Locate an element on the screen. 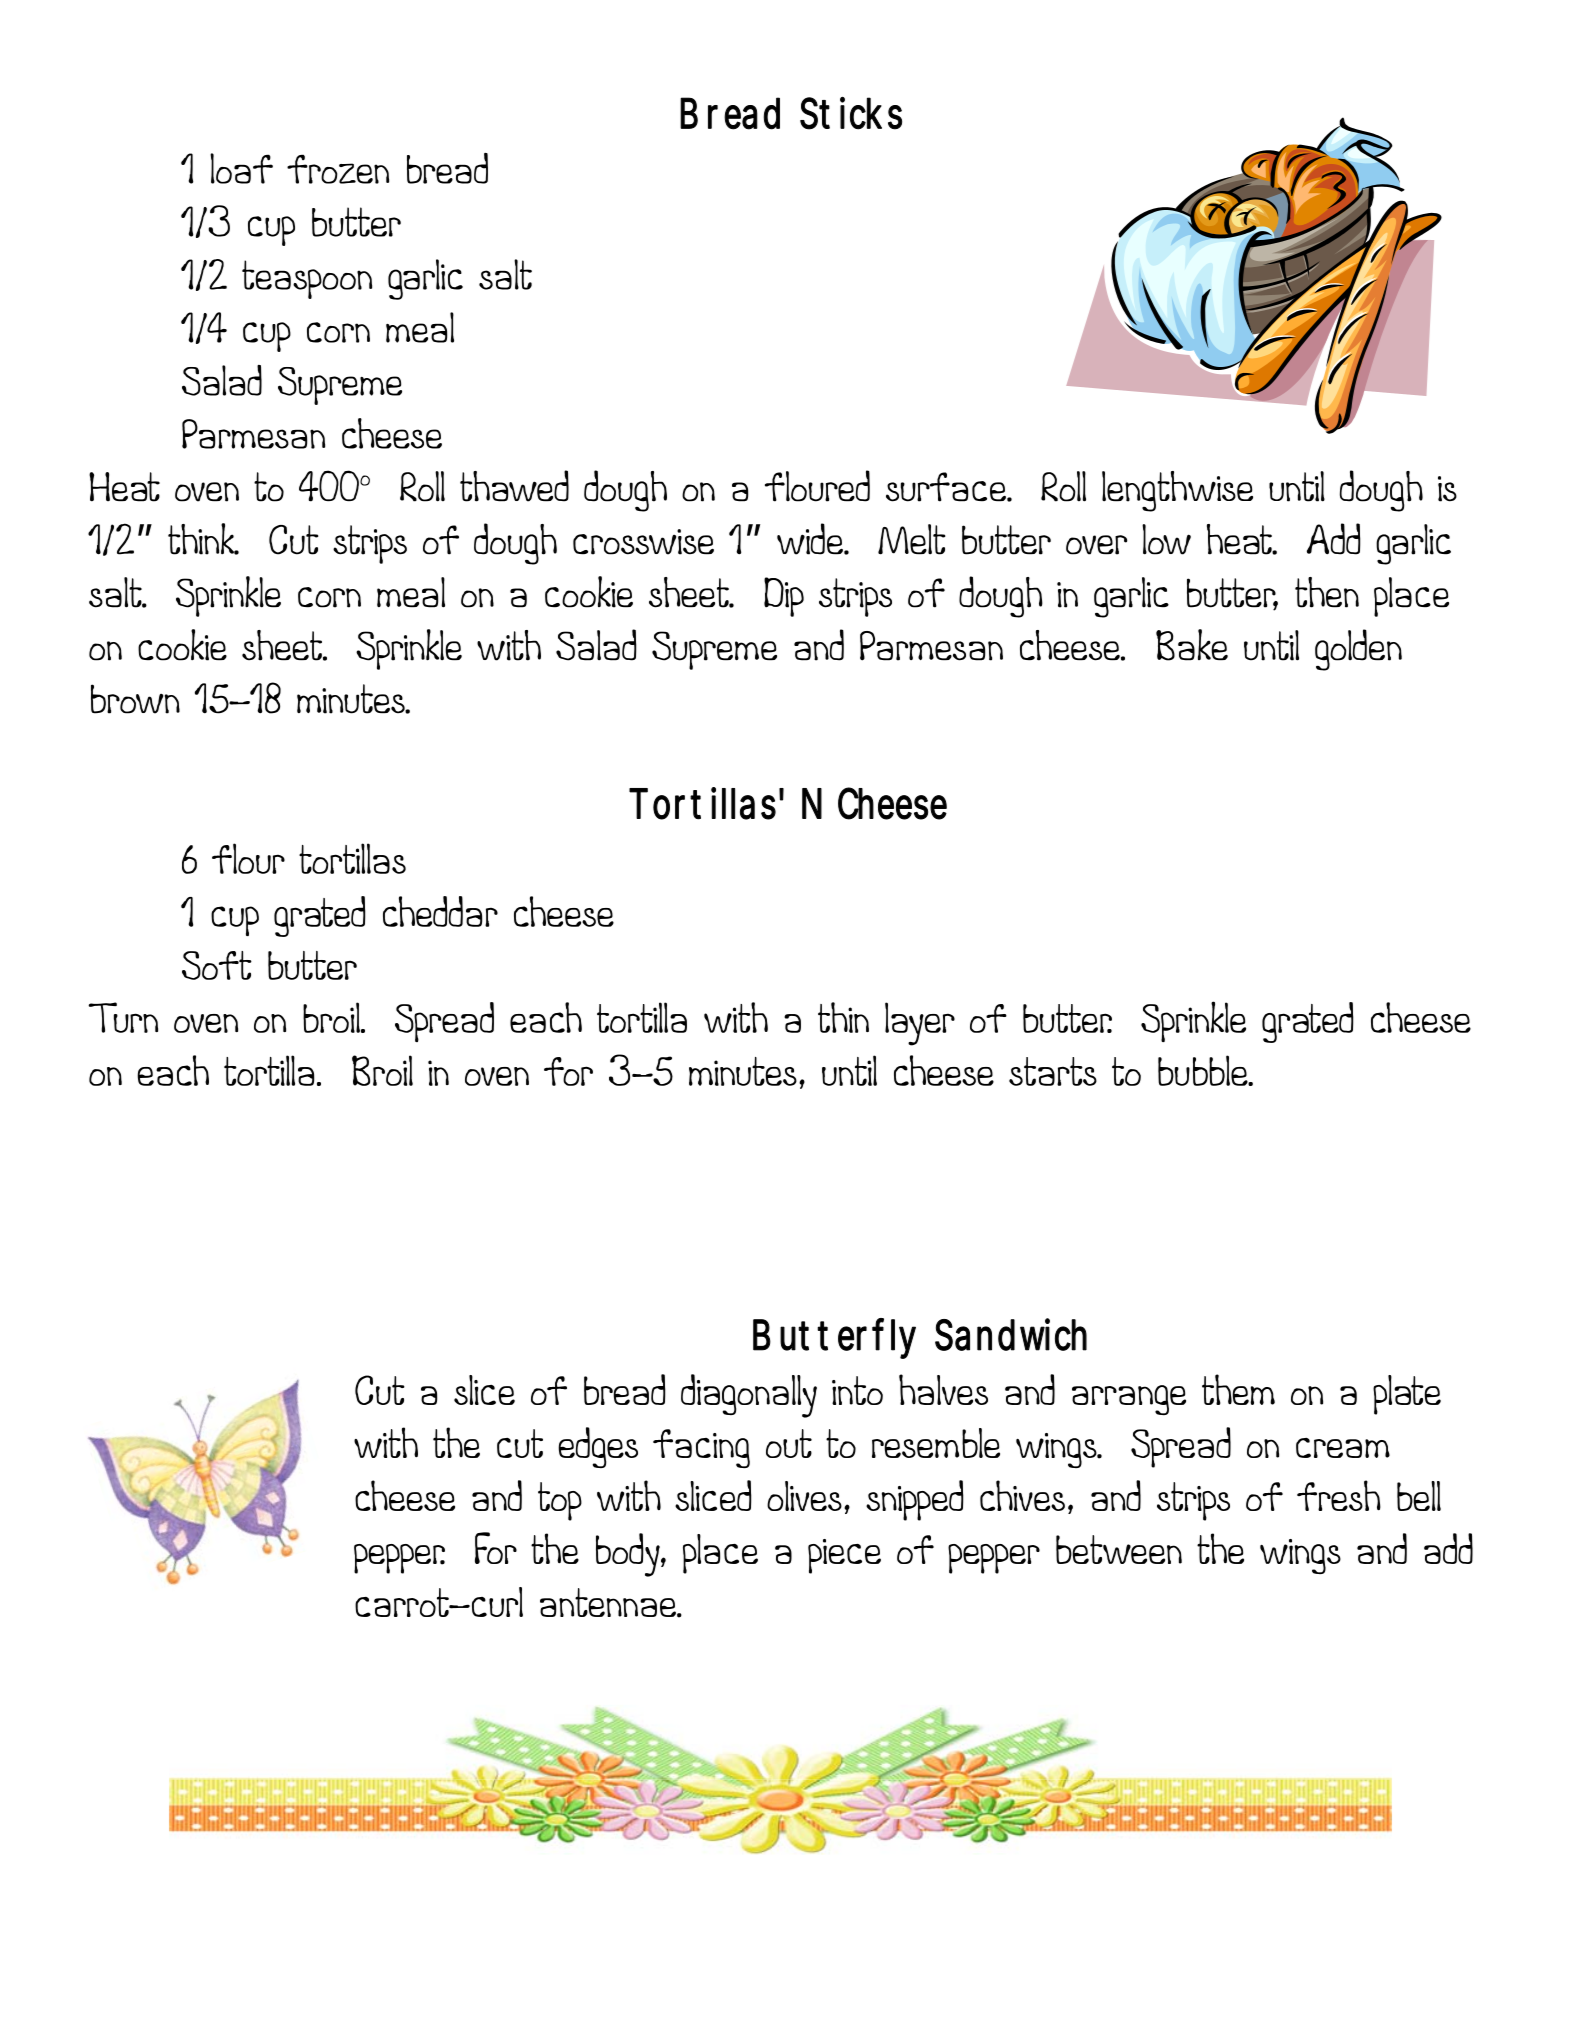 The width and height of the screenshot is (1576, 2040). layer is located at coordinates (920, 1024).
